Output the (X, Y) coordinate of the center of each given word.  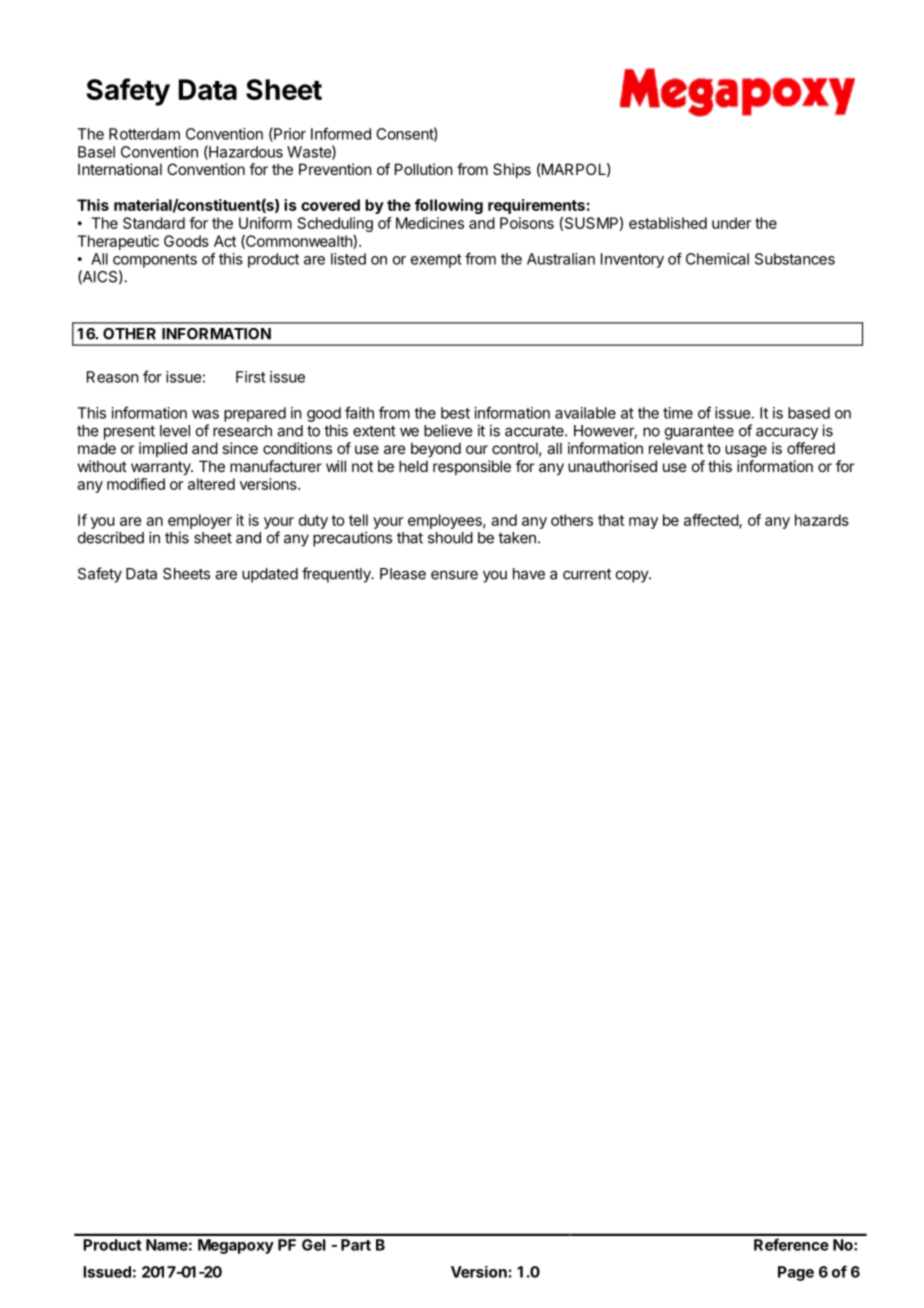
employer (200, 521)
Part (356, 1245)
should (450, 538)
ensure (454, 575)
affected (712, 521)
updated (270, 575)
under (731, 223)
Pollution (423, 169)
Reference (791, 1244)
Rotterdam (144, 134)
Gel (314, 1245)
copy (633, 576)
